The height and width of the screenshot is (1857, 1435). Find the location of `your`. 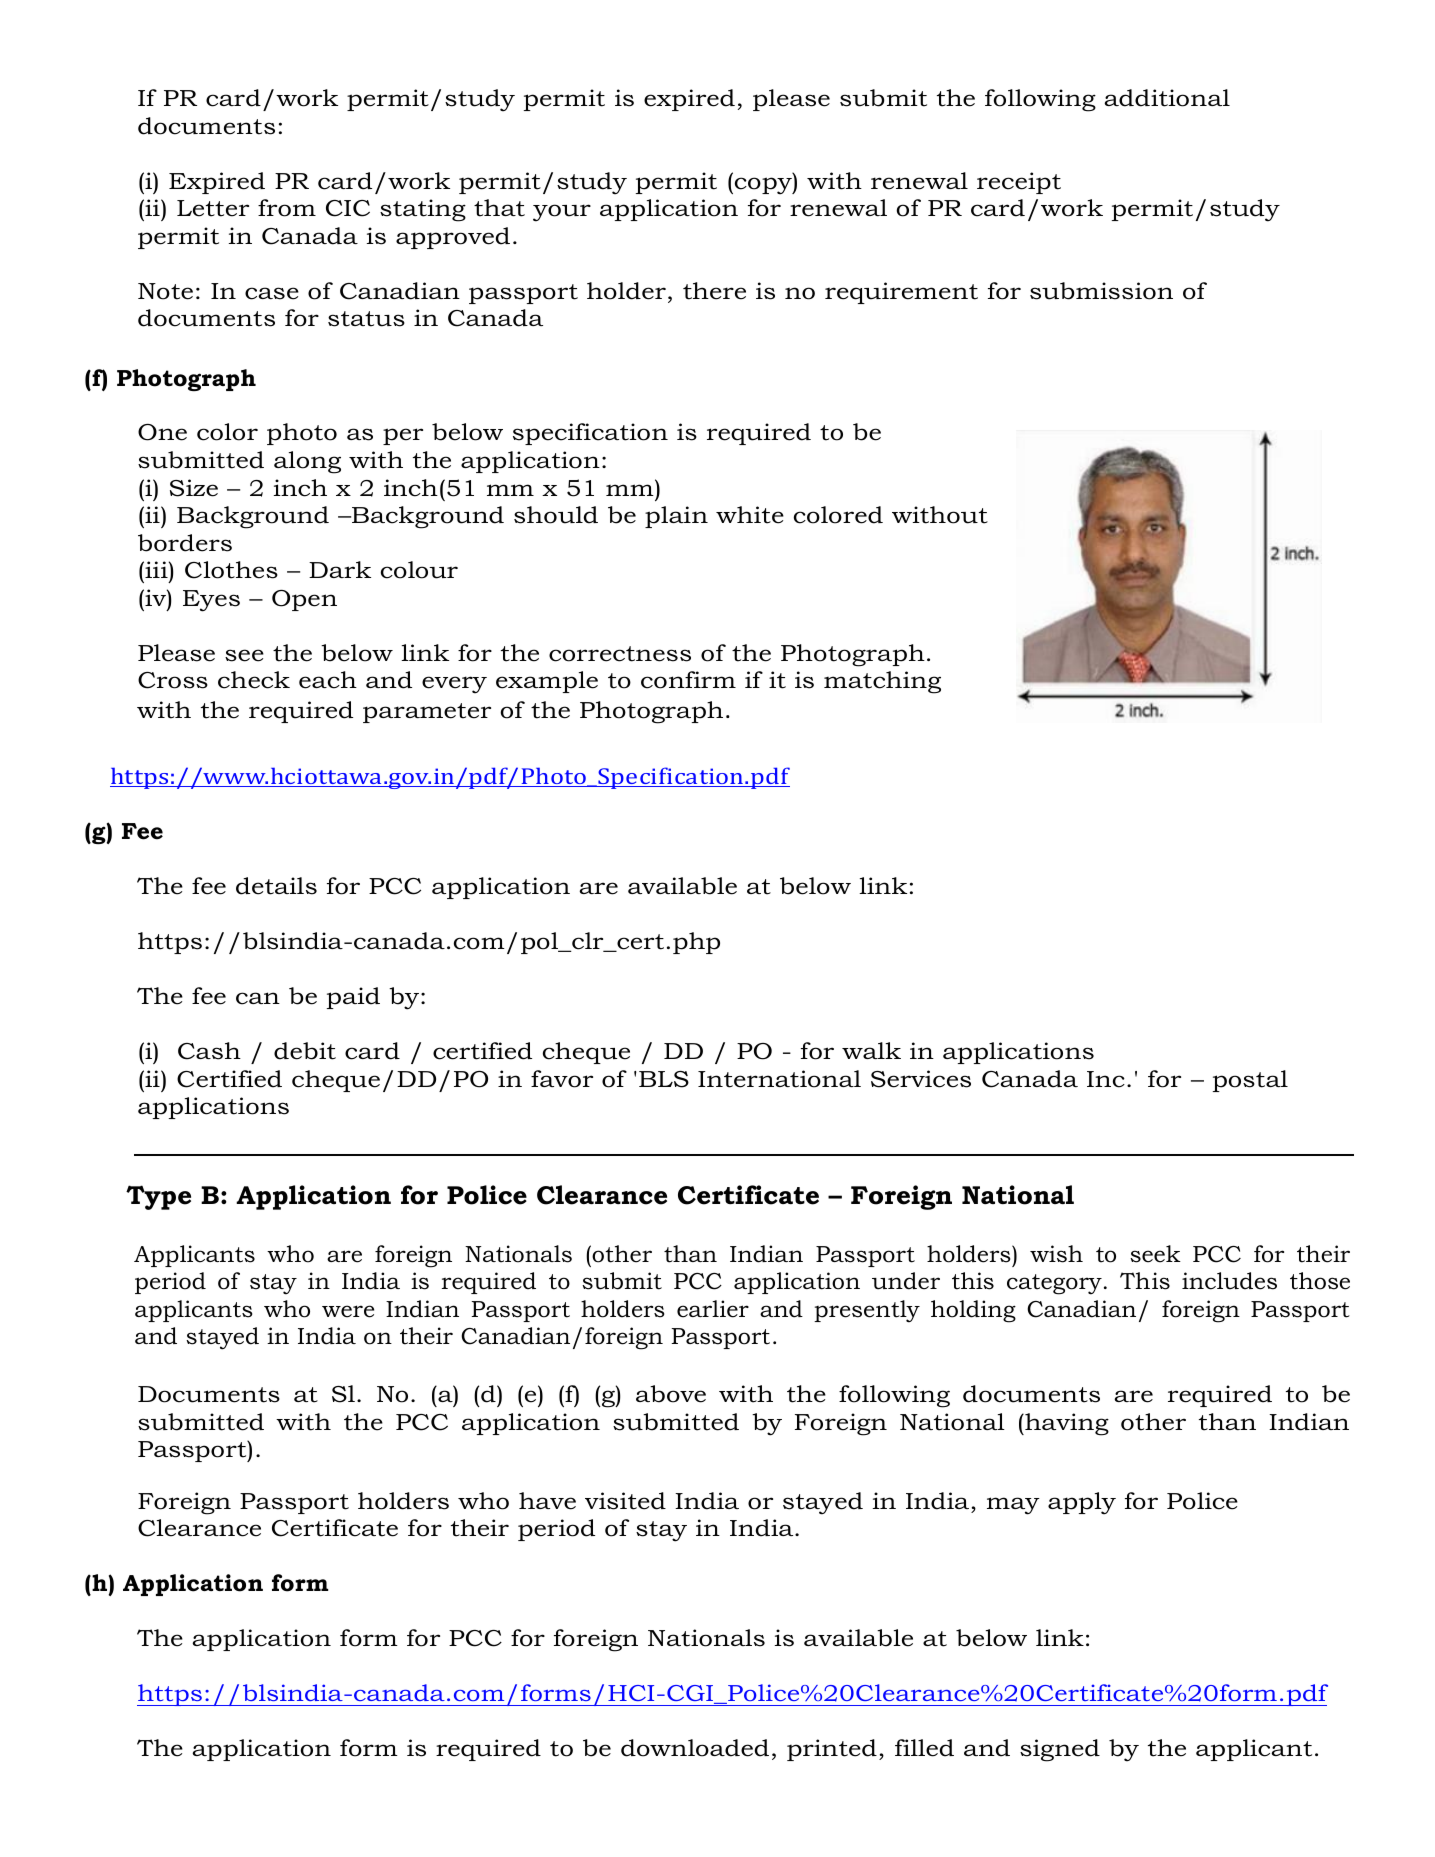

your is located at coordinates (562, 213).
